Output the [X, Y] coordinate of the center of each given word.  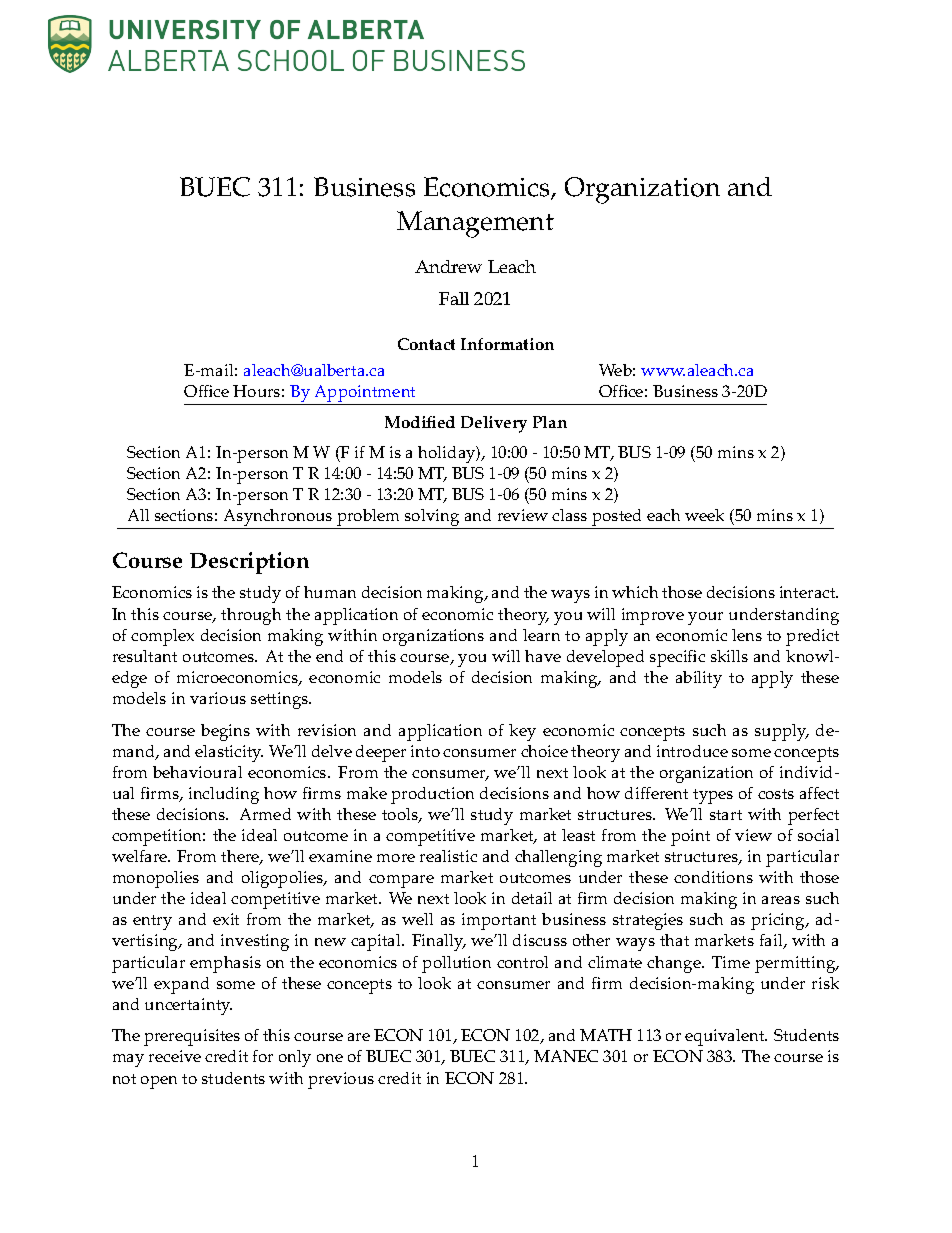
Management [475, 224]
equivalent [726, 1037]
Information [507, 344]
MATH [606, 1035]
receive [175, 1056]
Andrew [448, 266]
